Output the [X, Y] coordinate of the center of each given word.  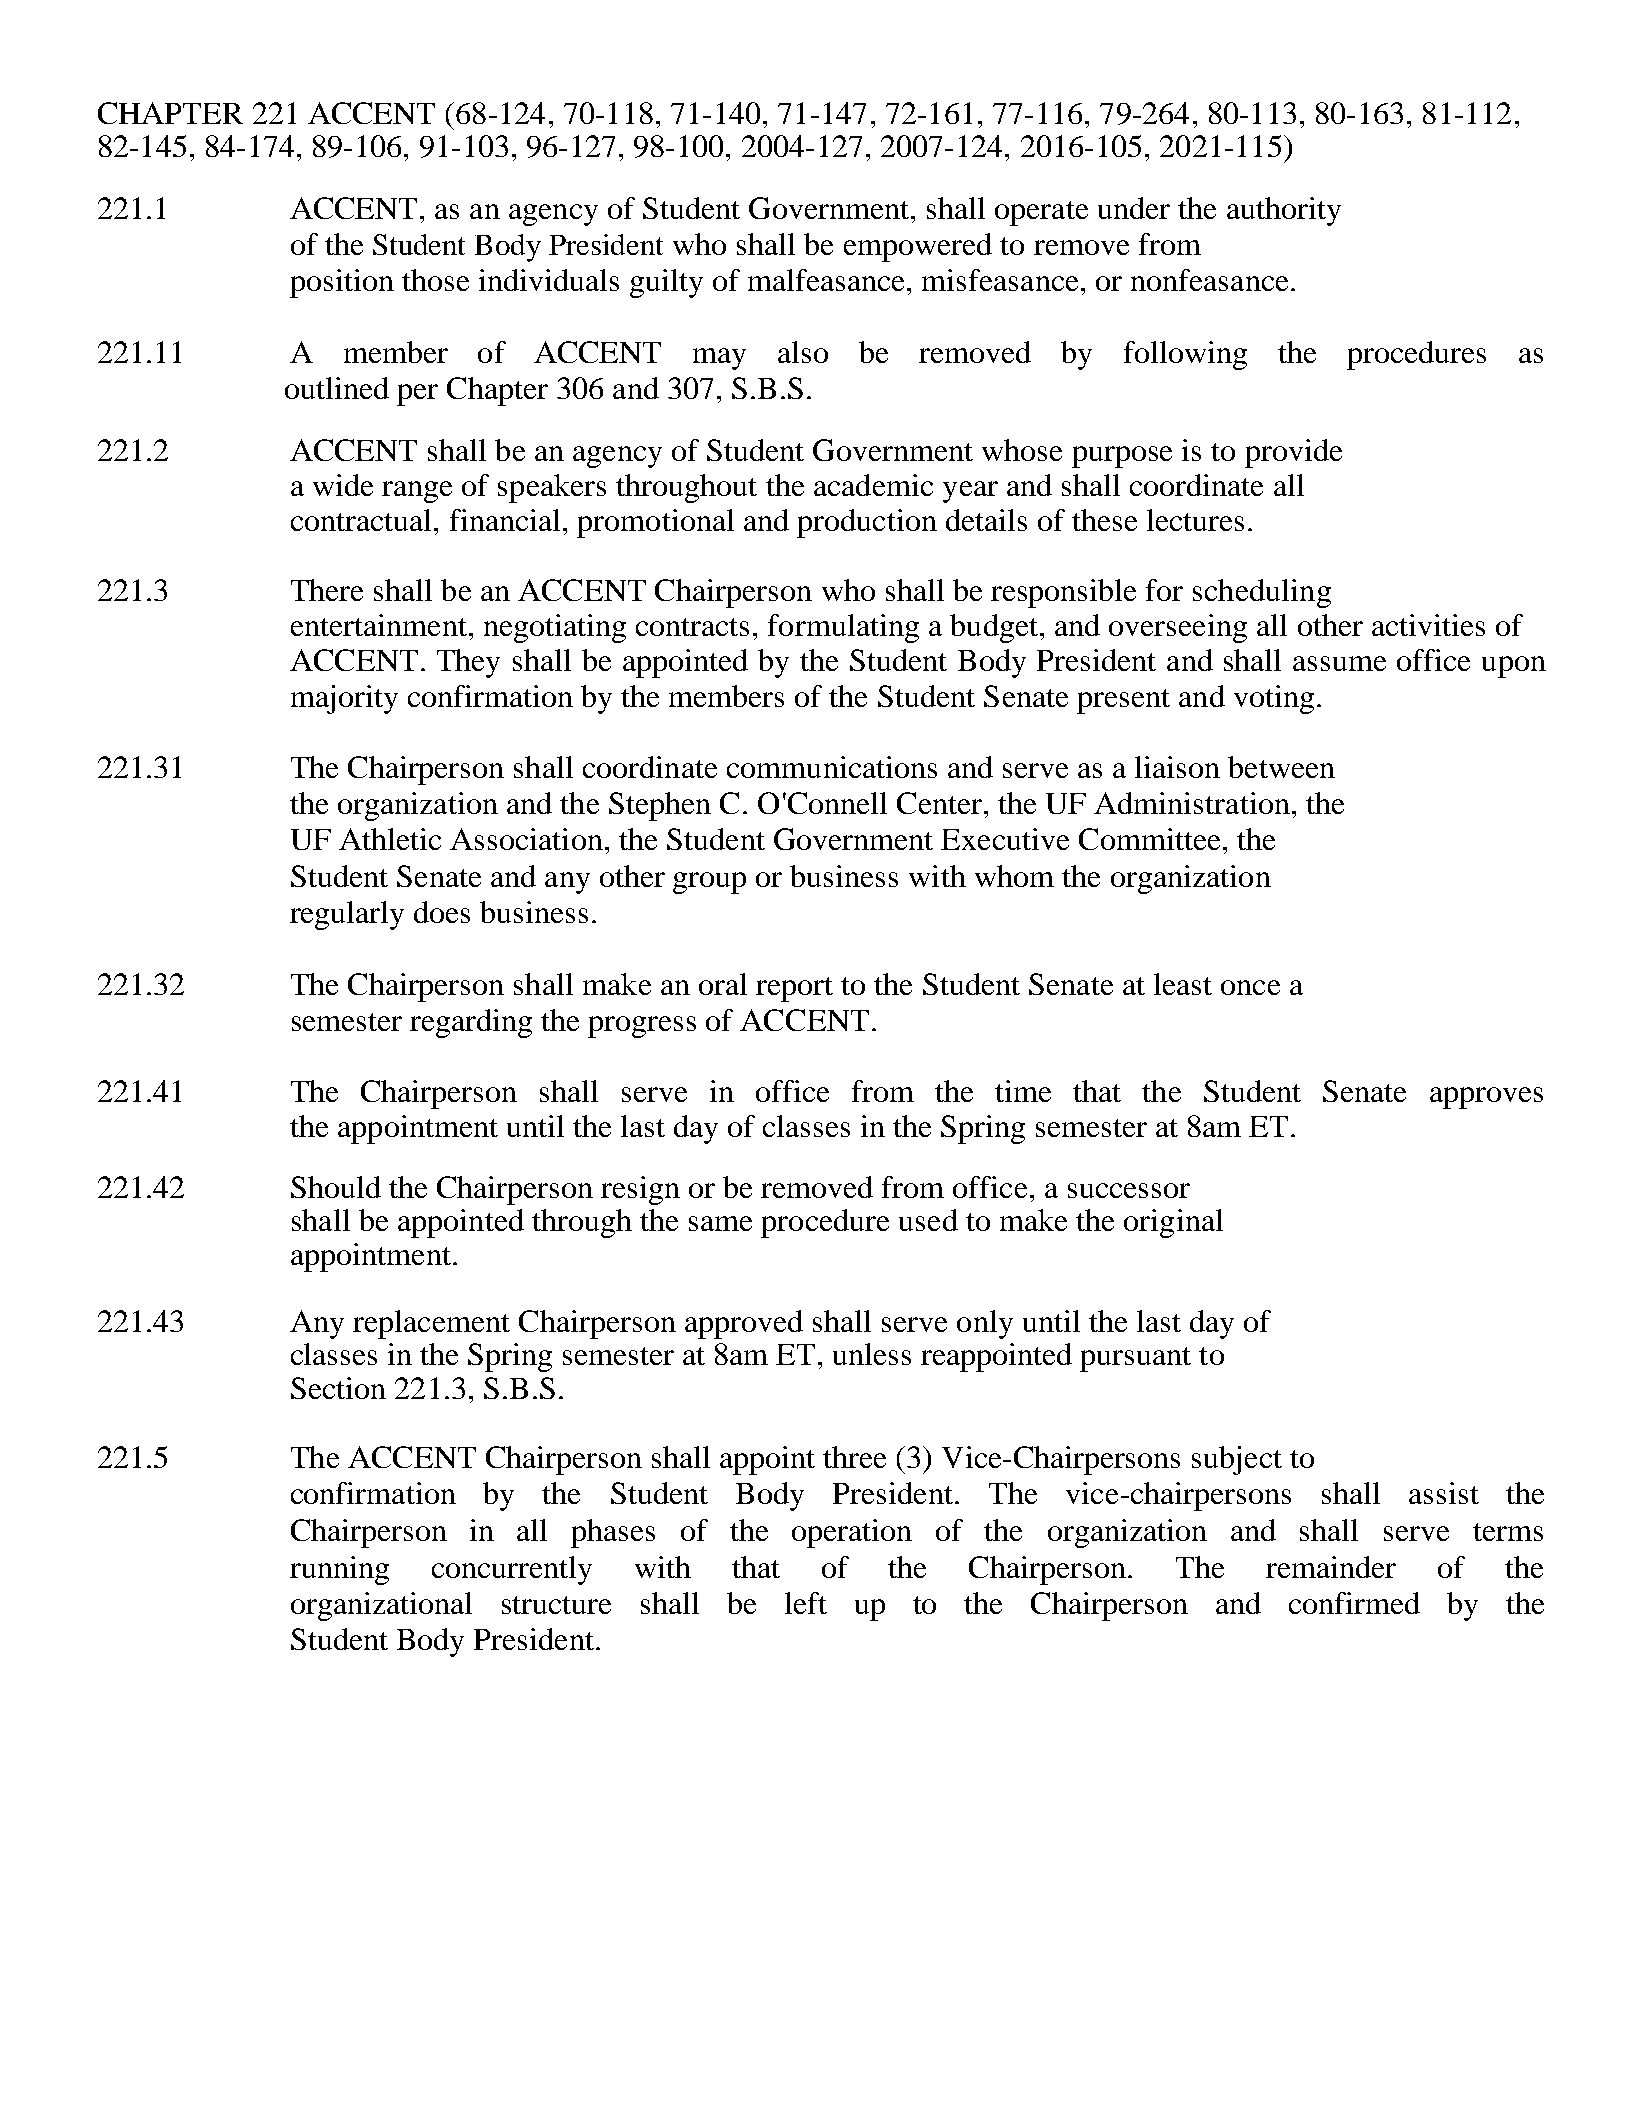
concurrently [512, 1570]
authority [1284, 211]
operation [852, 1533]
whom [1014, 876]
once [1250, 987]
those [435, 280]
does [442, 912]
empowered [918, 247]
